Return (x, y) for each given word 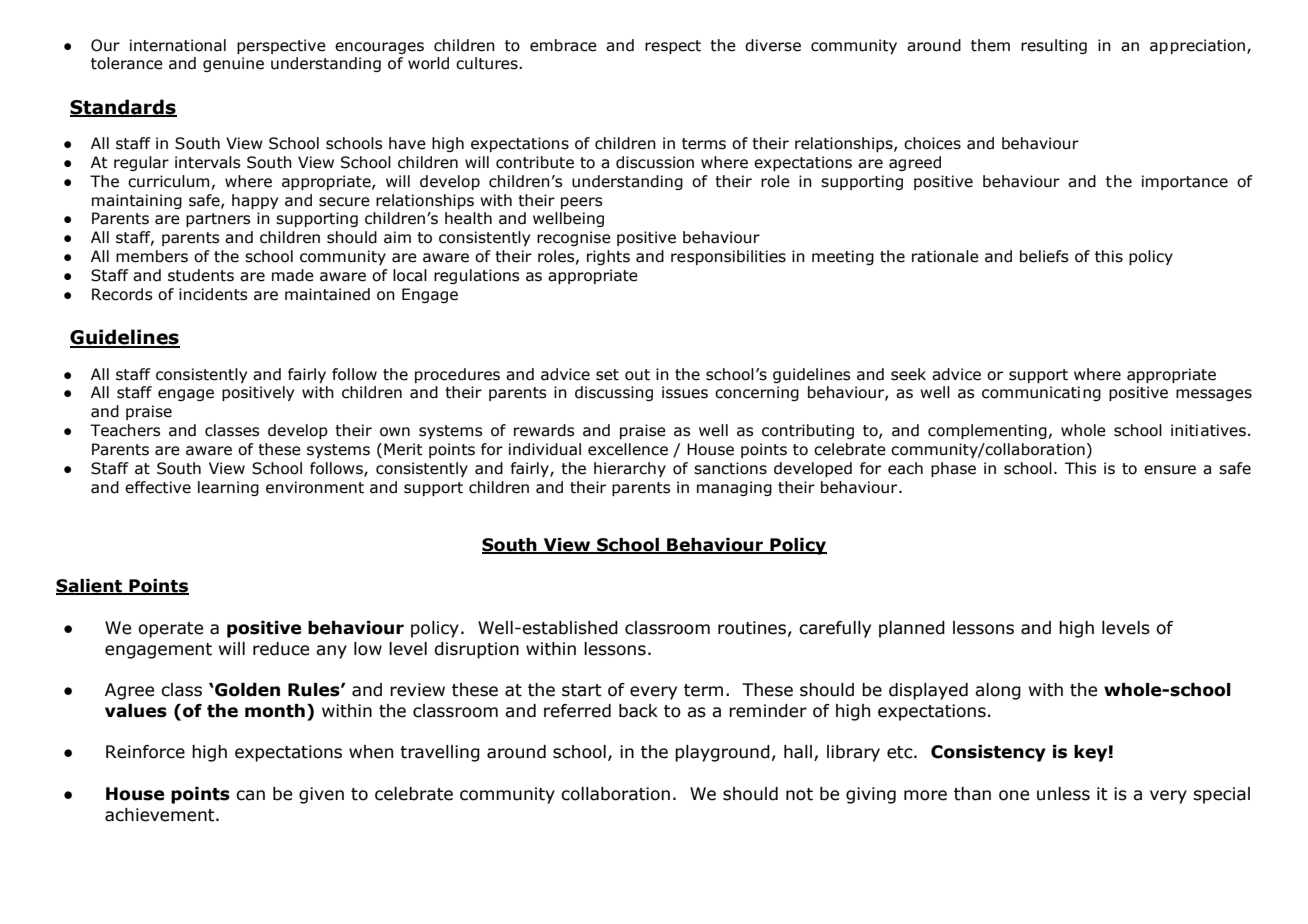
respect (673, 47)
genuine (233, 64)
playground (722, 753)
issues (685, 392)
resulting (1054, 46)
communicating (1041, 393)
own (395, 432)
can (250, 795)
